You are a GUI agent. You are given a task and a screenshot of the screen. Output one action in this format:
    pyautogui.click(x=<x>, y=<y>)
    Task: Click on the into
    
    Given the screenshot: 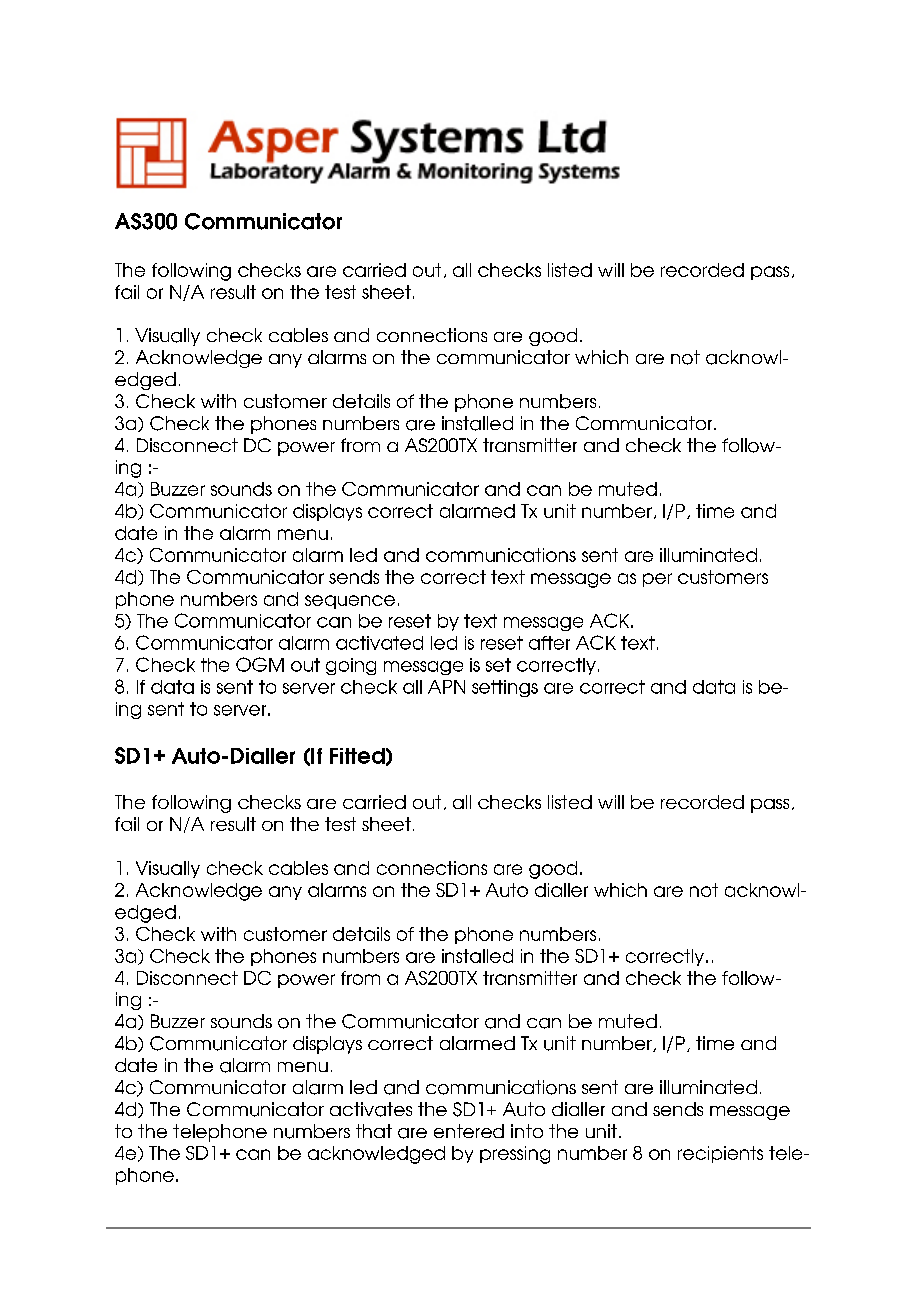 What is the action you would take?
    pyautogui.click(x=527, y=1131)
